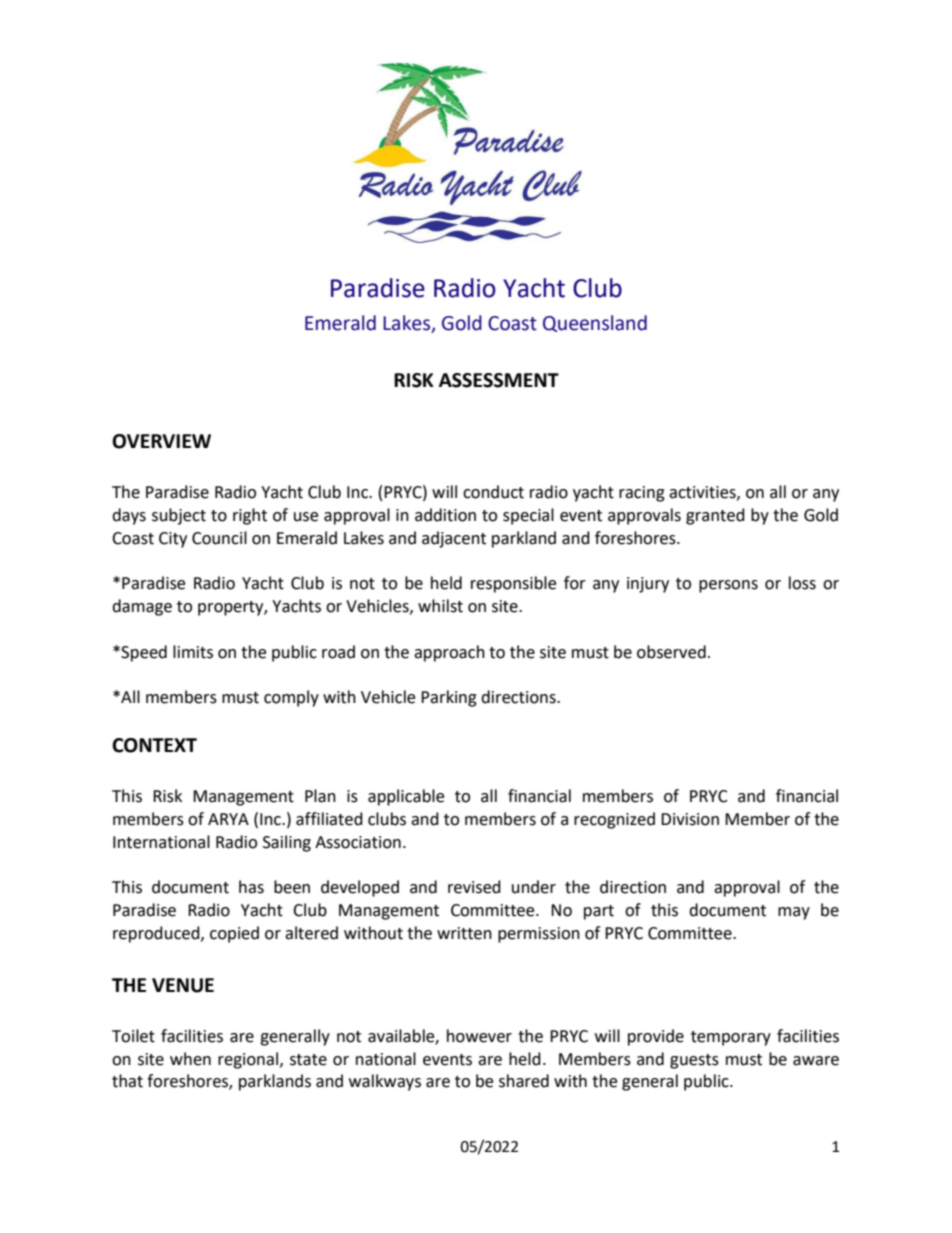 This screenshot has width=952, height=1233. What do you see at coordinates (190, 1059) in the screenshot?
I see `when` at bounding box center [190, 1059].
